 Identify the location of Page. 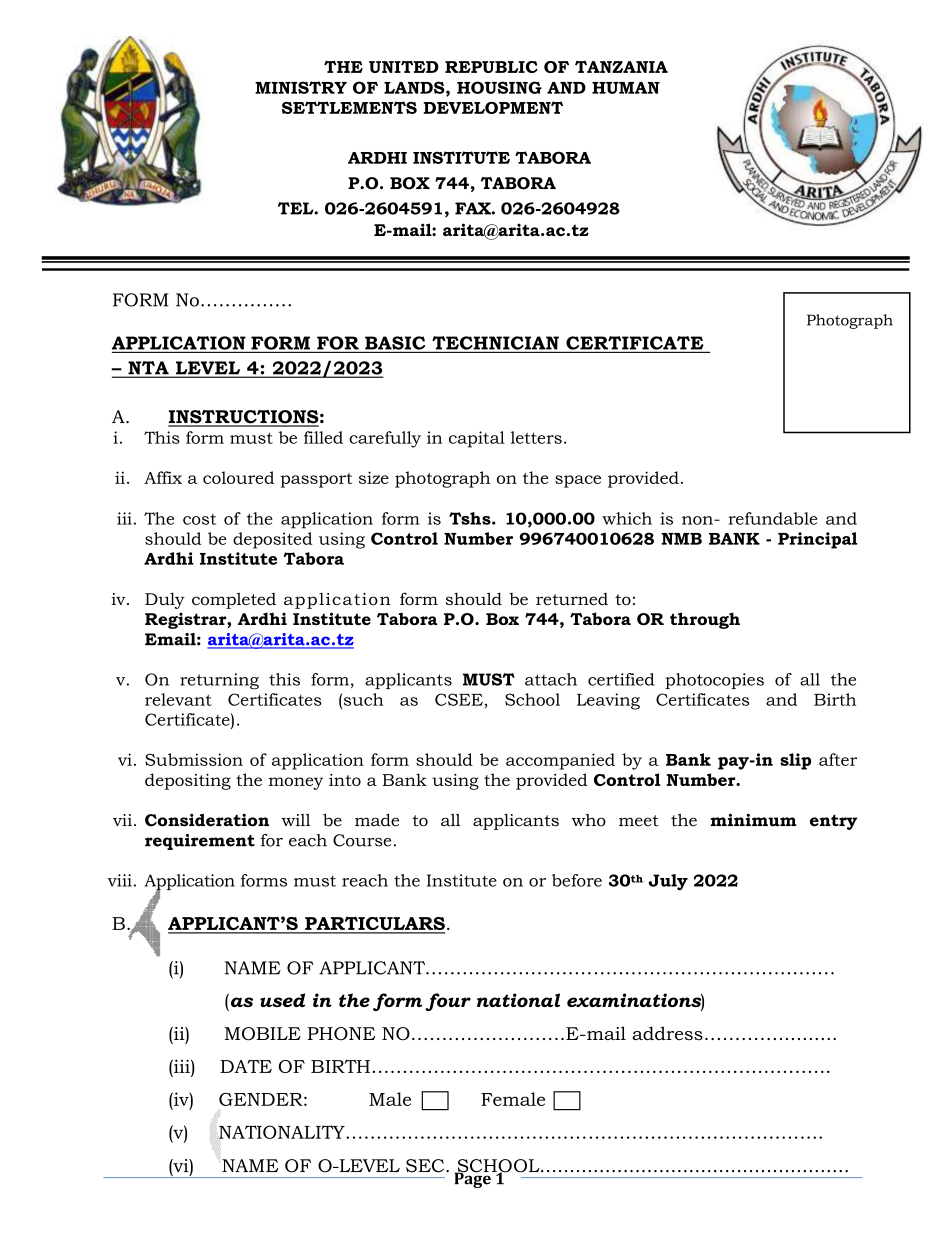
(473, 1179).
